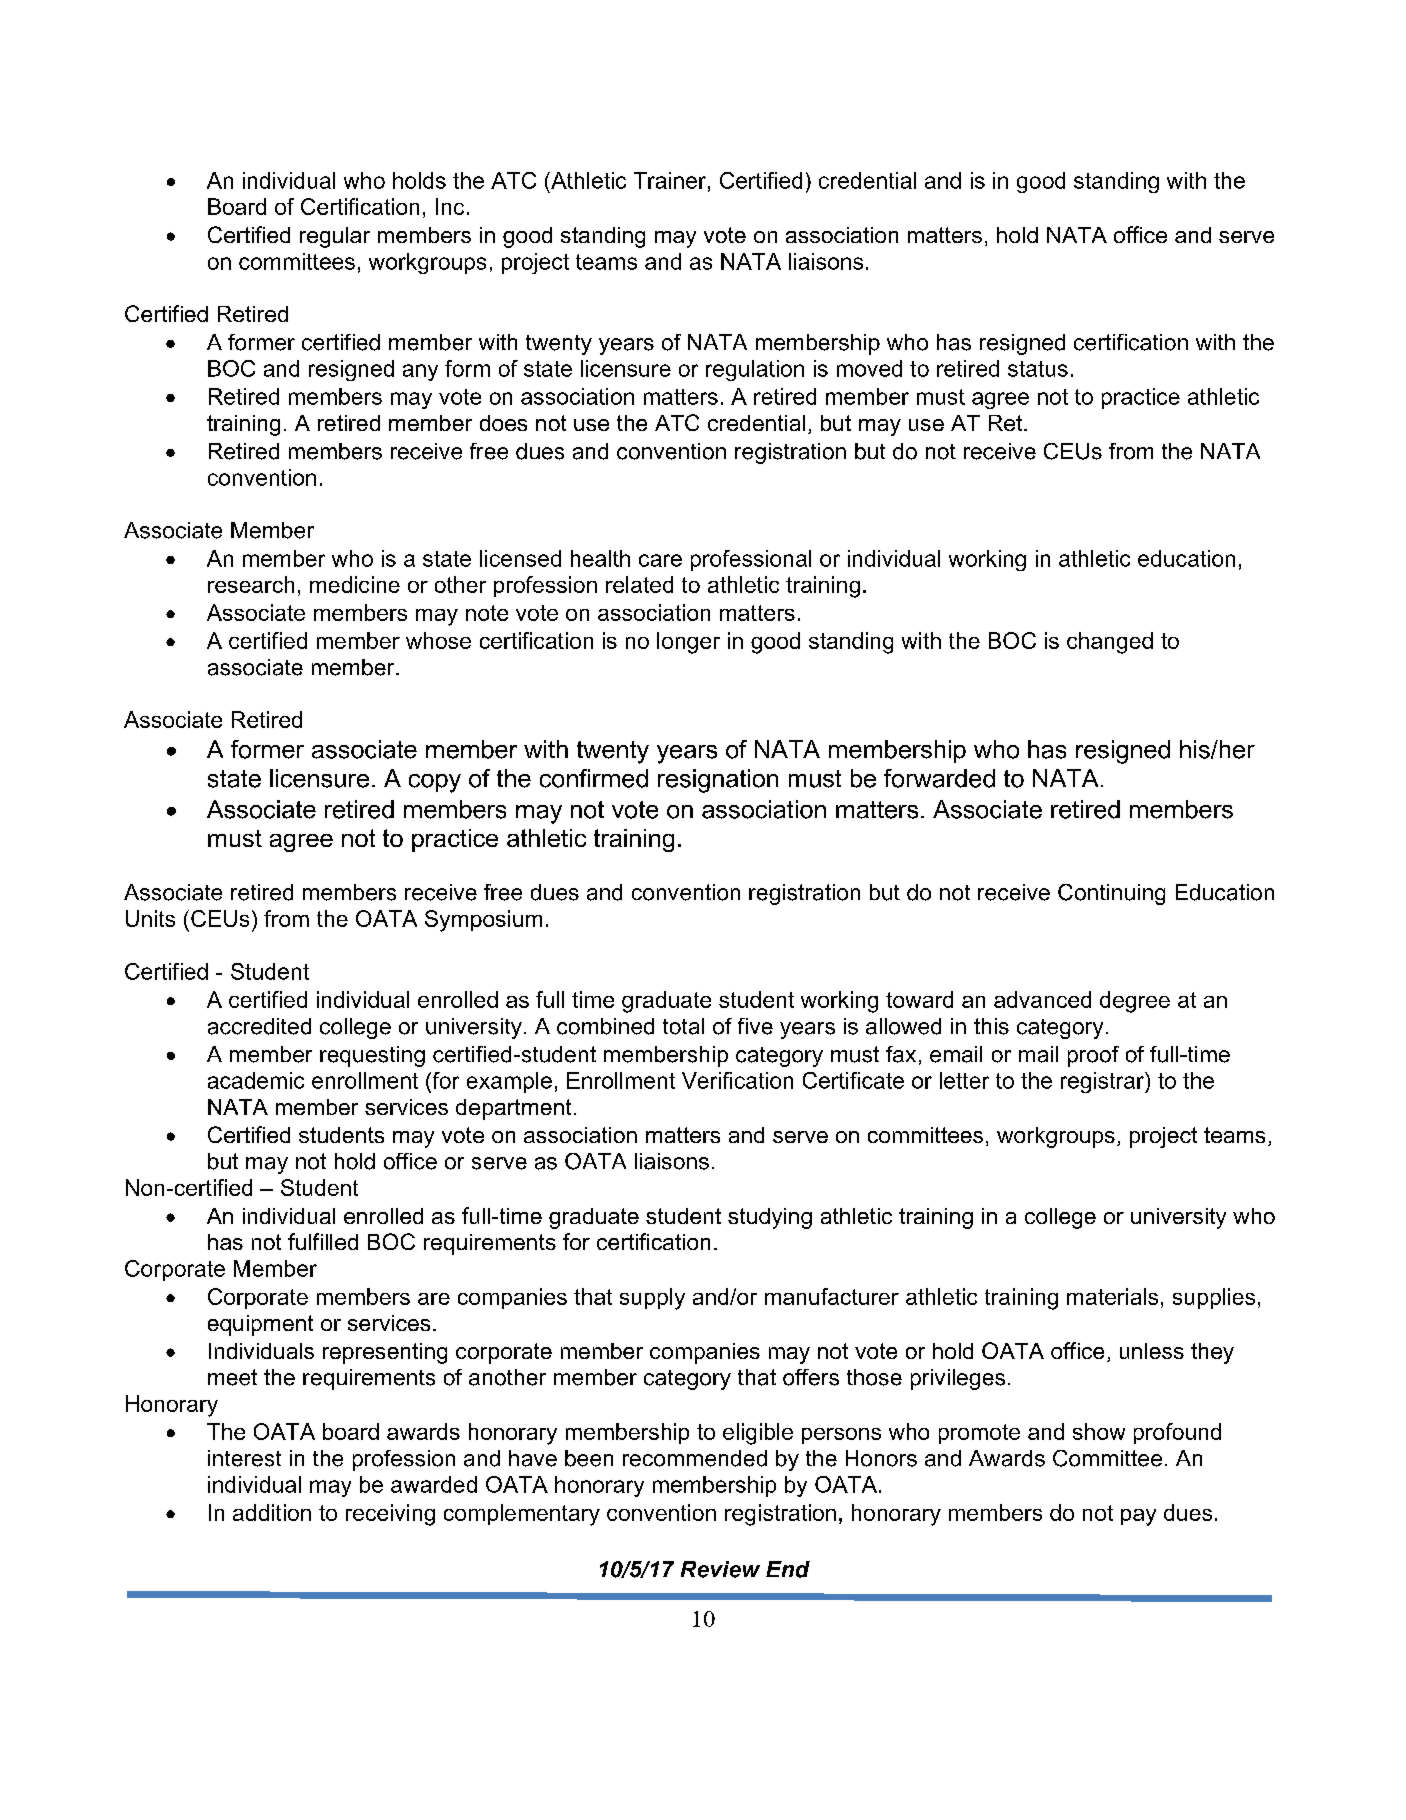  Describe the element at coordinates (720, 1569) in the screenshot. I see `Review` at that location.
